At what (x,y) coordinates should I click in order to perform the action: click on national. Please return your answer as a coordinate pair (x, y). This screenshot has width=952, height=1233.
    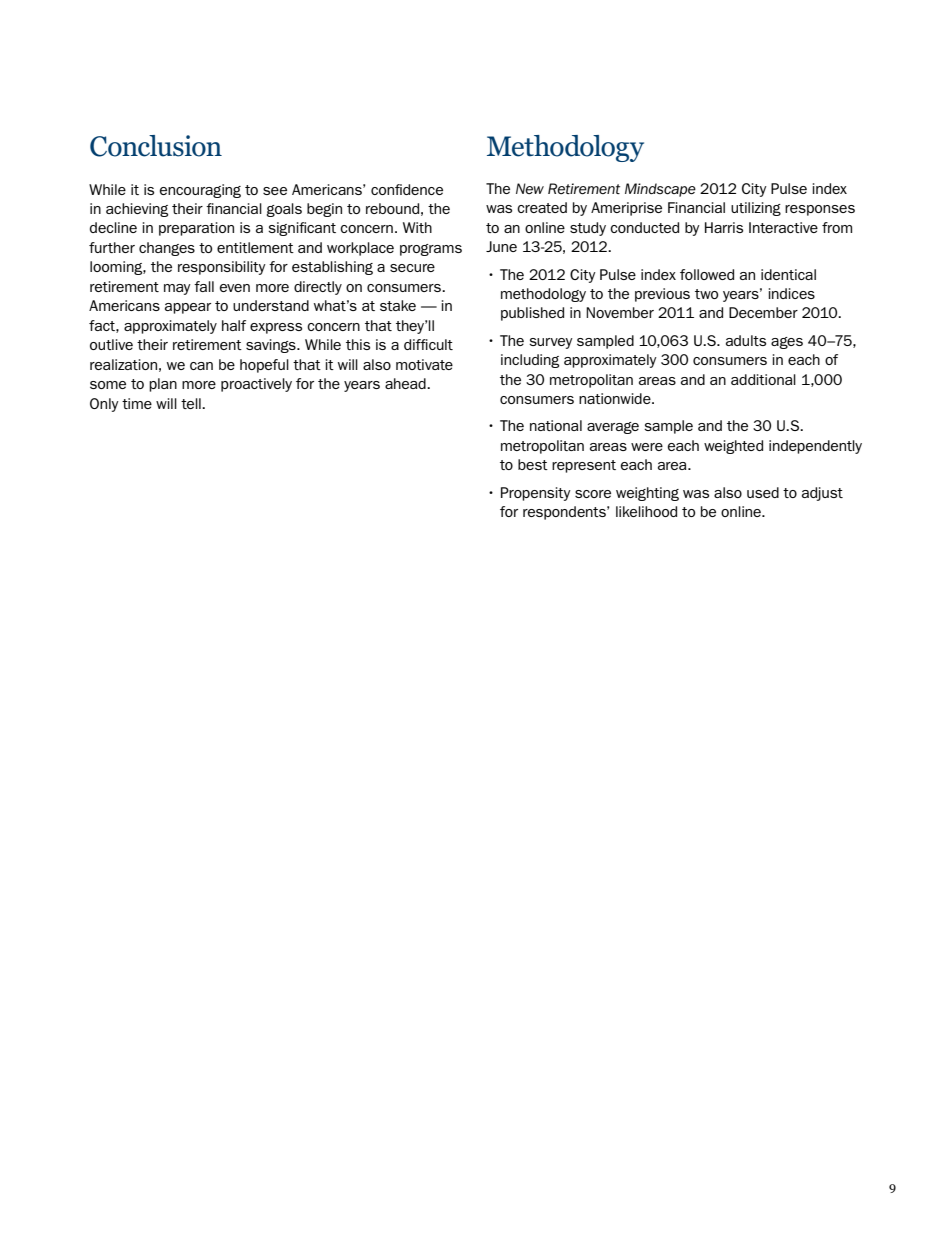
    Looking at the image, I should click on (556, 425).
